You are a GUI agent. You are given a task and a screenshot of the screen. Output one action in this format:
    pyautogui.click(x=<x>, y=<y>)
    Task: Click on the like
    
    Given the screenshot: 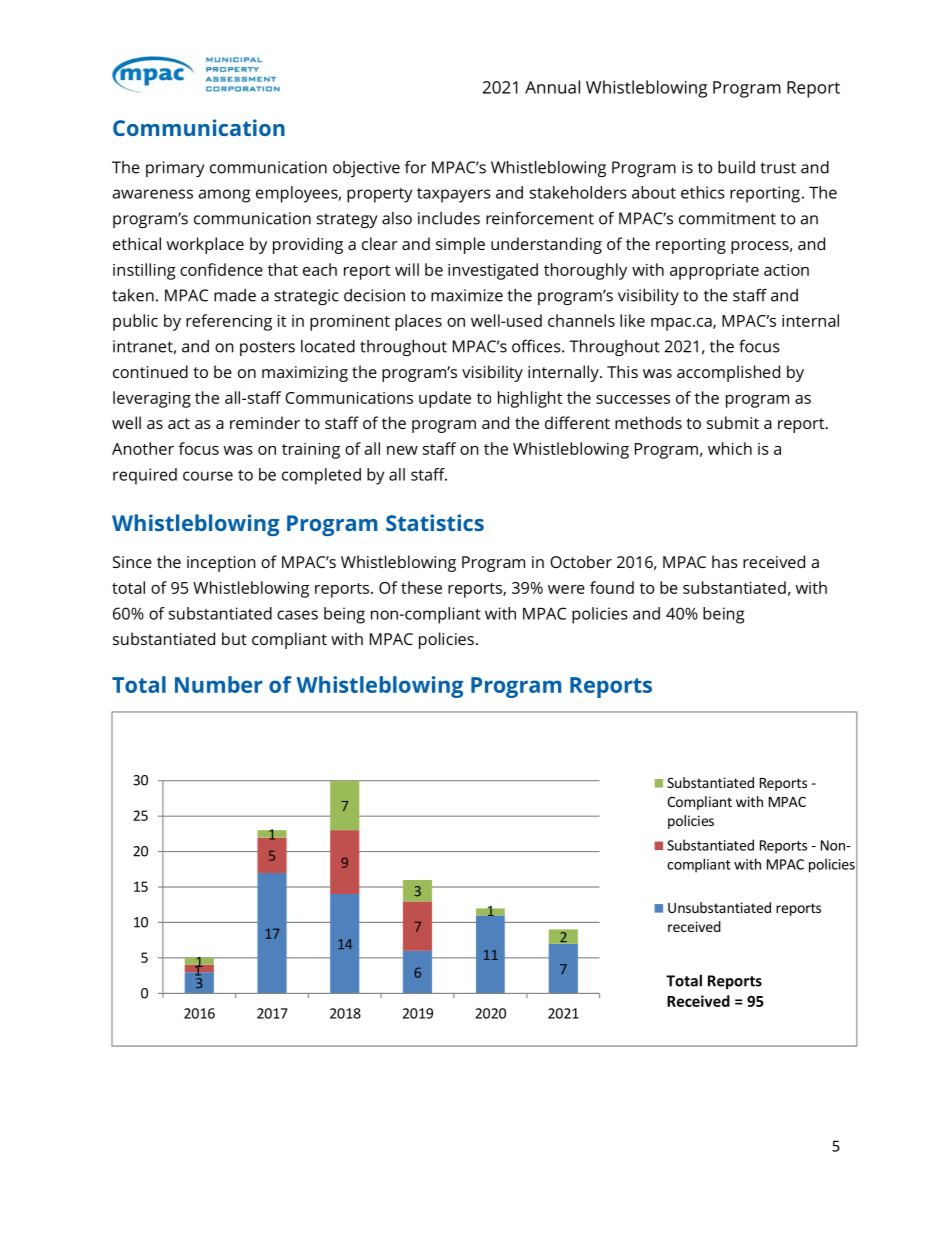 What is the action you would take?
    pyautogui.click(x=632, y=320)
